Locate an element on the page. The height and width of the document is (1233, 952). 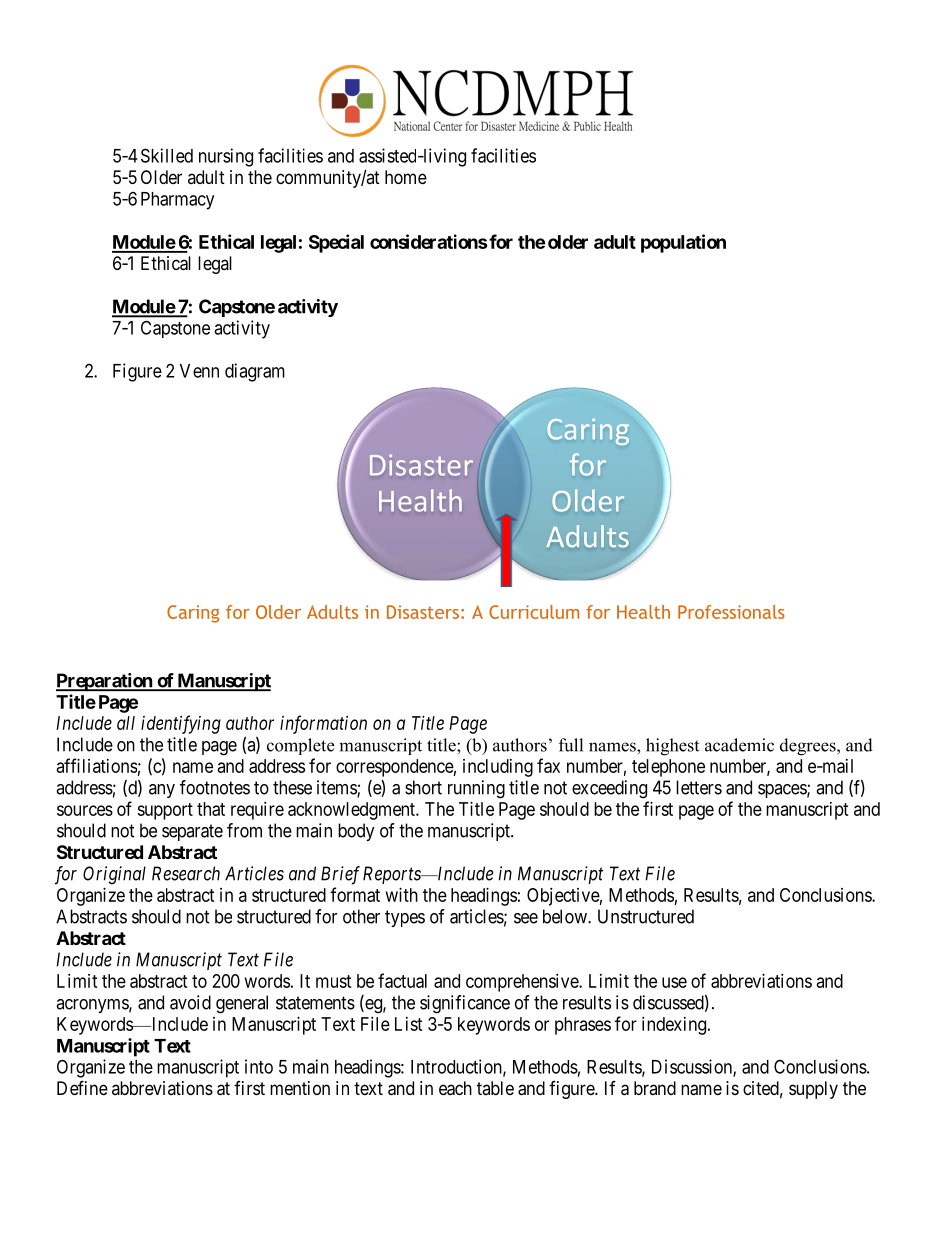
into is located at coordinates (259, 1066).
